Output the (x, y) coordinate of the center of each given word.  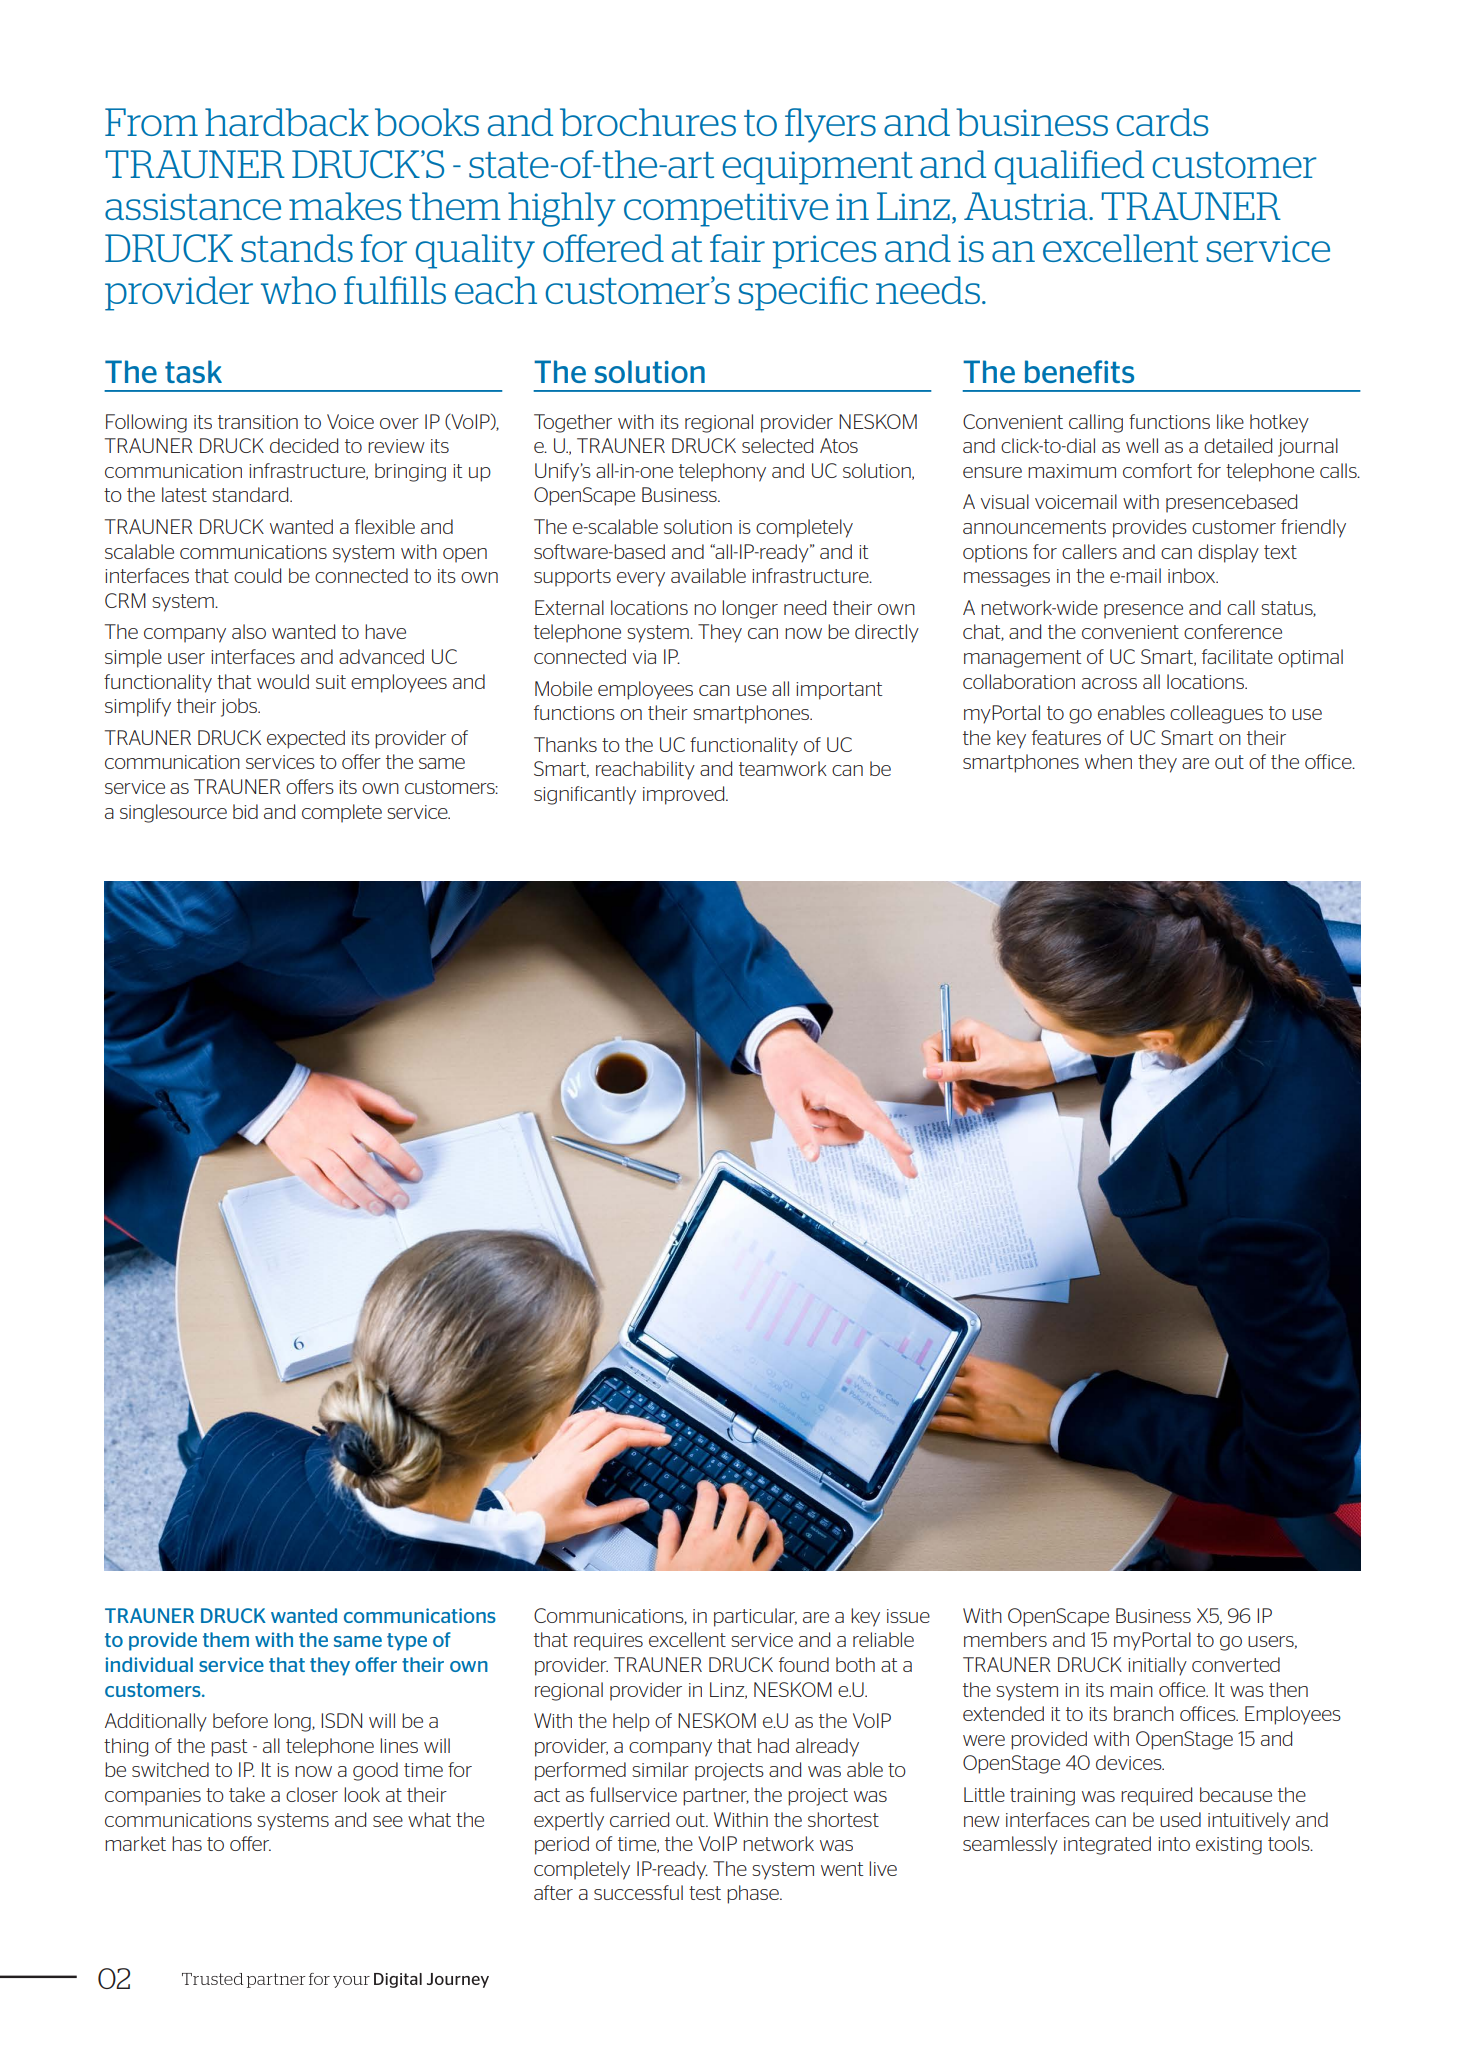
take (247, 1794)
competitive (726, 210)
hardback (287, 122)
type (407, 1642)
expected (306, 739)
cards (1162, 122)
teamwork (783, 768)
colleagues (1216, 714)
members (1005, 1639)
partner (716, 1797)
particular (755, 1617)
